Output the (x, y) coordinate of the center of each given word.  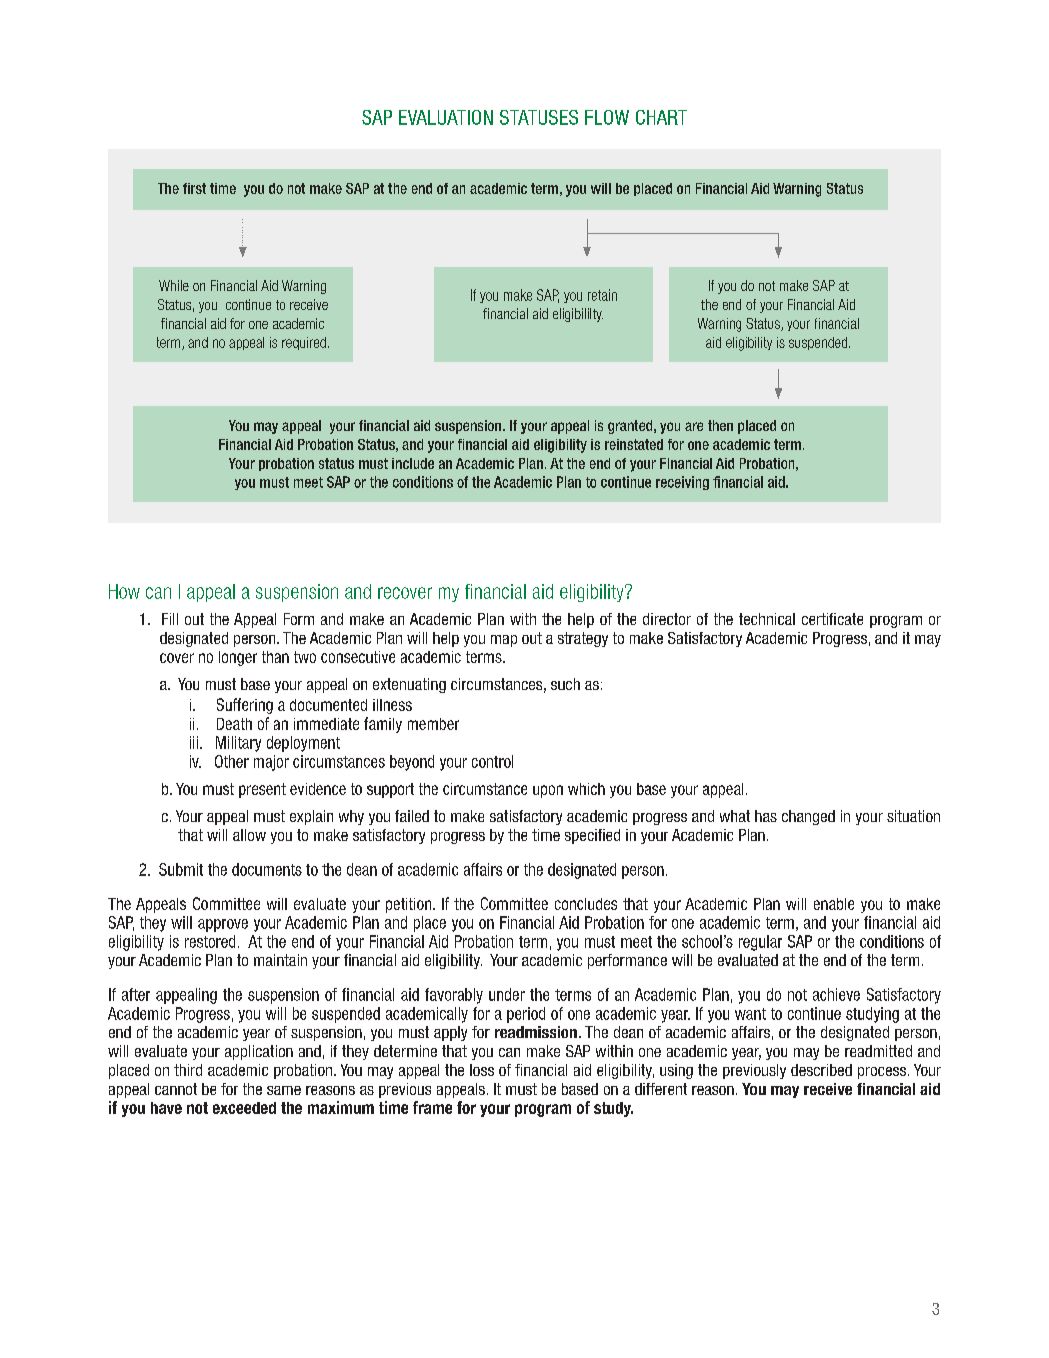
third (188, 1070)
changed (808, 817)
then (720, 425)
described (821, 1070)
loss (482, 1070)
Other (232, 761)
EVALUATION (446, 117)
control (492, 761)
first (194, 188)
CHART (661, 117)
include (413, 463)
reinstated (634, 444)
